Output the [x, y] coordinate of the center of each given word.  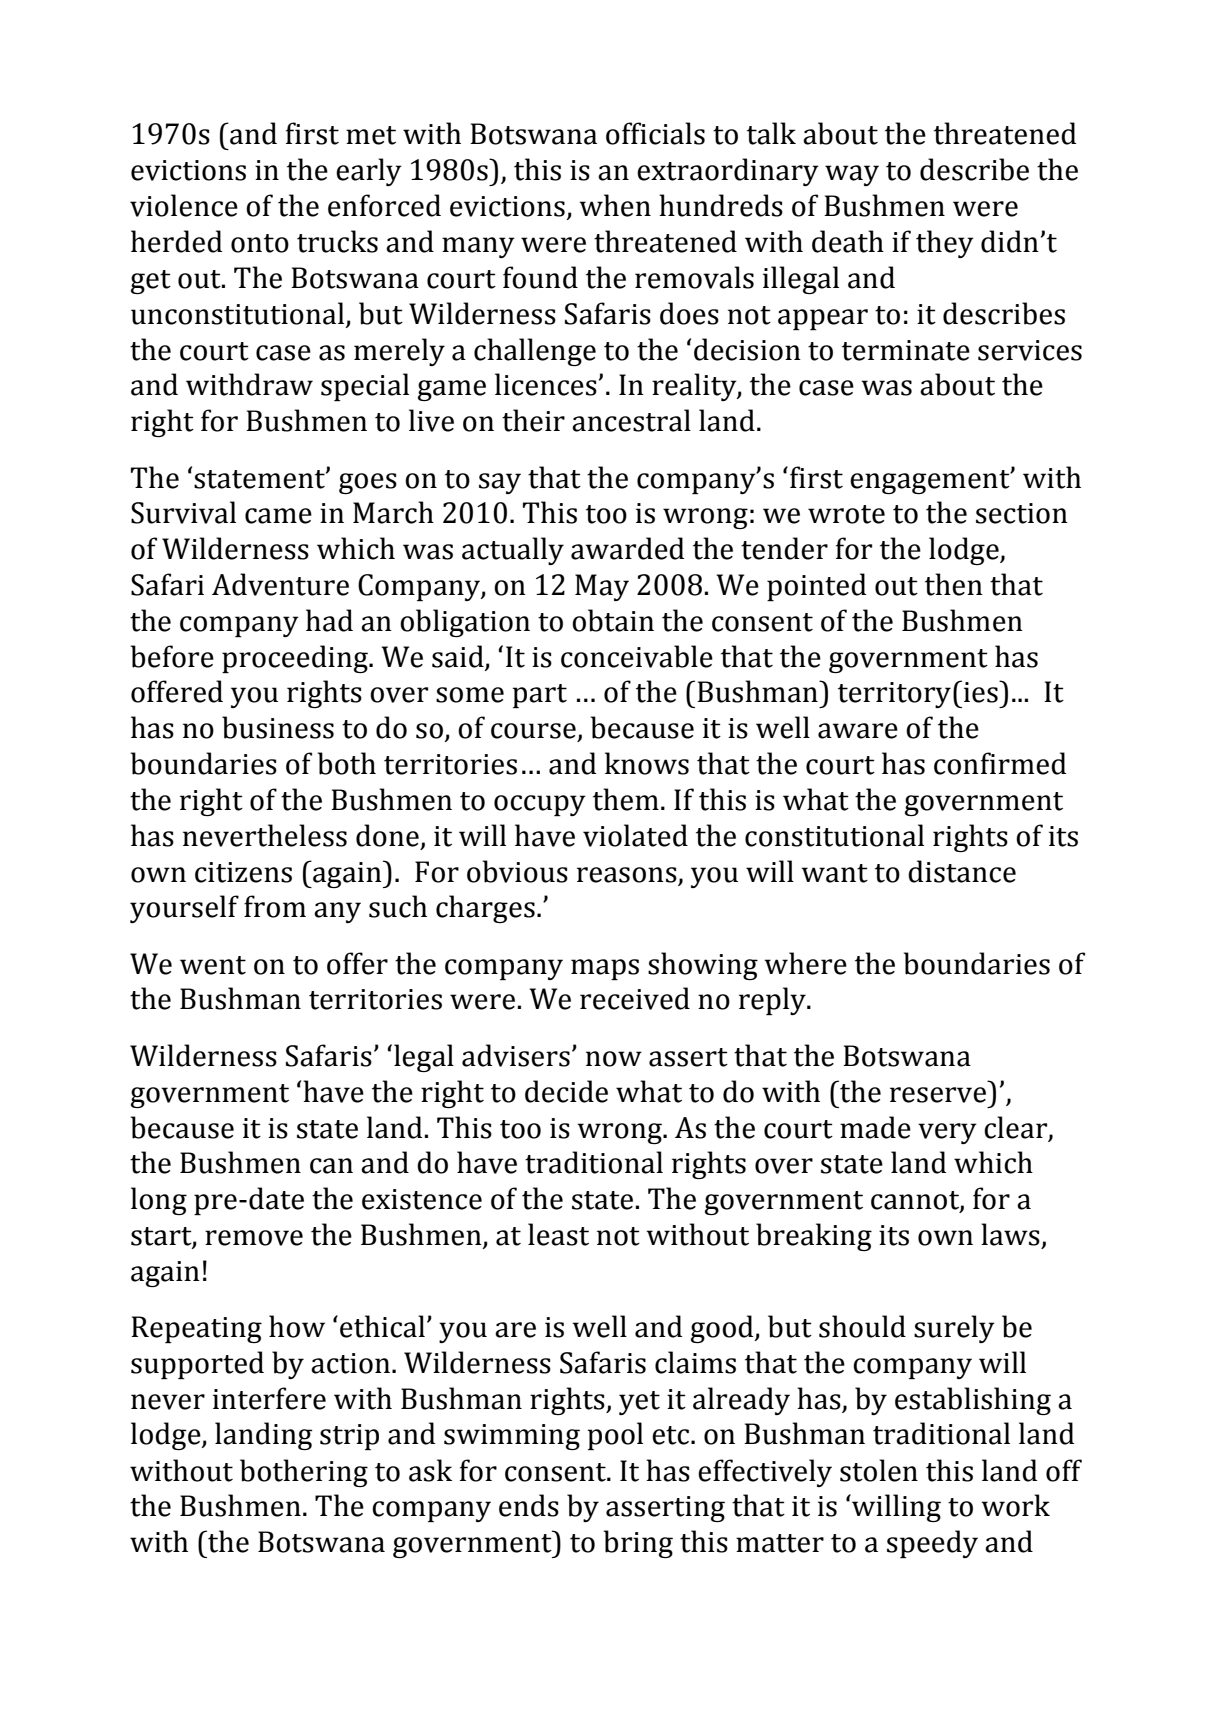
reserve [938, 1095]
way [852, 175]
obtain [613, 620]
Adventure [280, 584]
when [615, 205]
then [954, 584]
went [213, 965]
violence [184, 205]
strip [349, 1437]
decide [566, 1091]
